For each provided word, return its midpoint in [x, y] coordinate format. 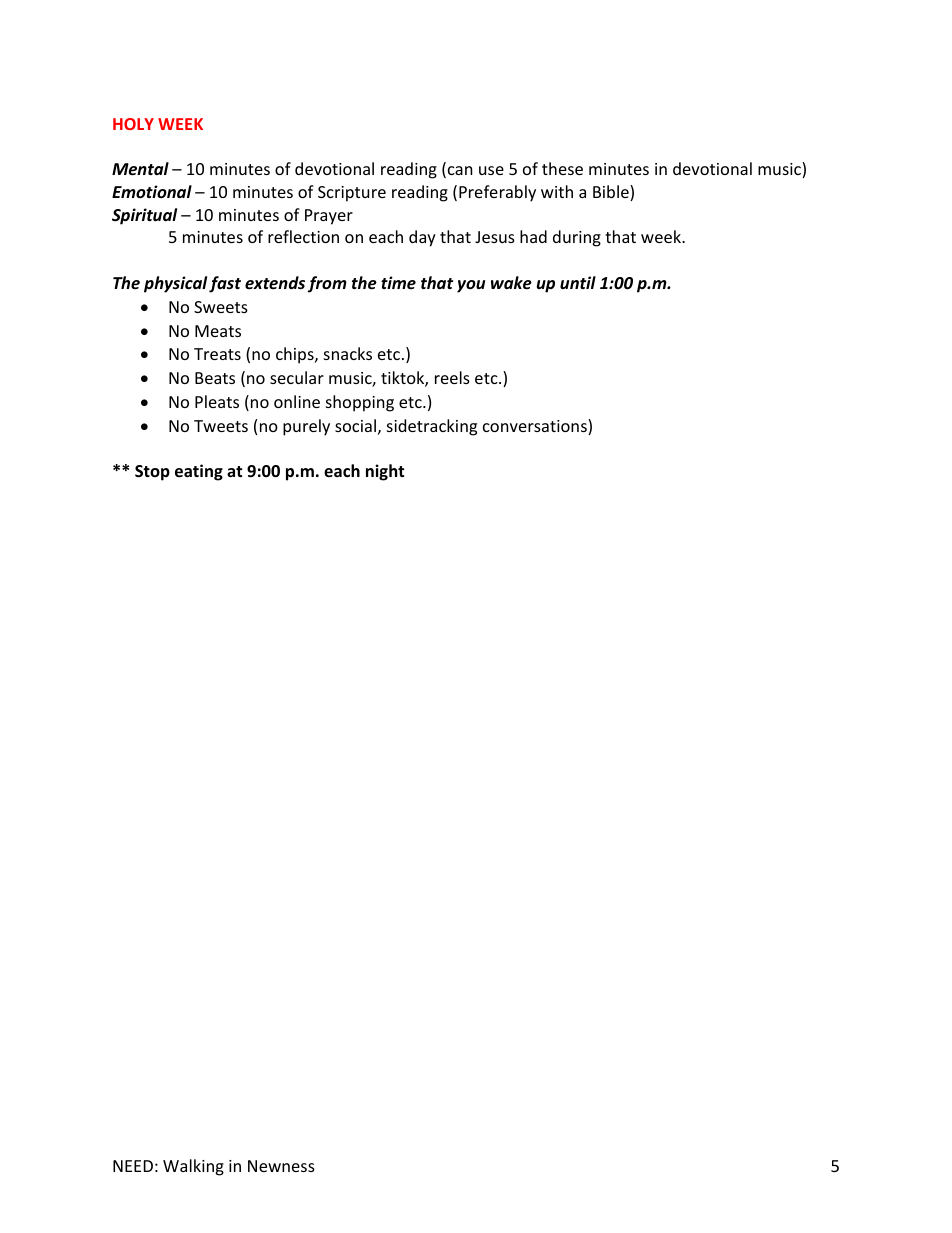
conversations [536, 427]
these [562, 168]
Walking [193, 1167]
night [385, 472]
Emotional [152, 191]
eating [199, 472]
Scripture [352, 194]
